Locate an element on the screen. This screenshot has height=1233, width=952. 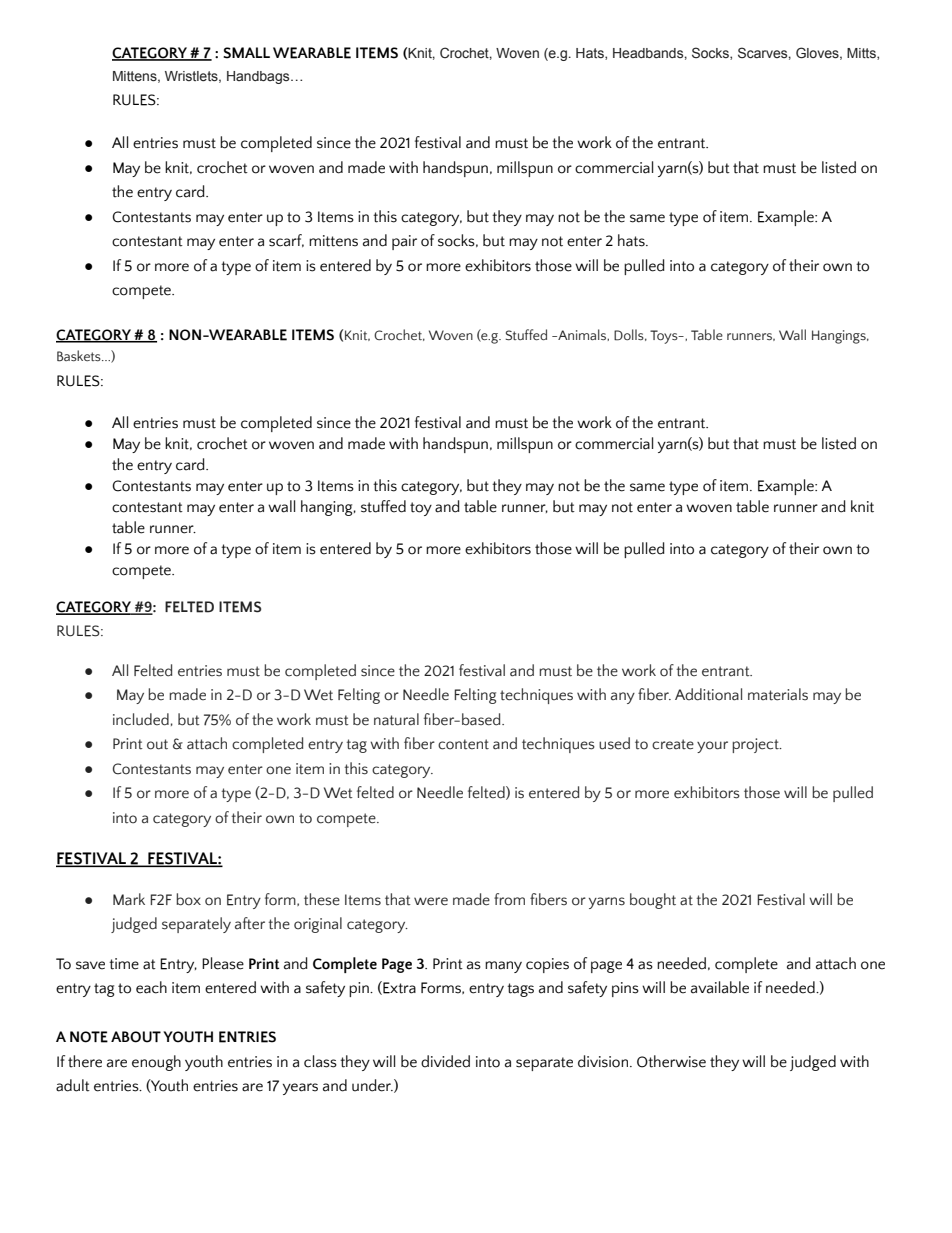
Mitts is located at coordinates (862, 54).
